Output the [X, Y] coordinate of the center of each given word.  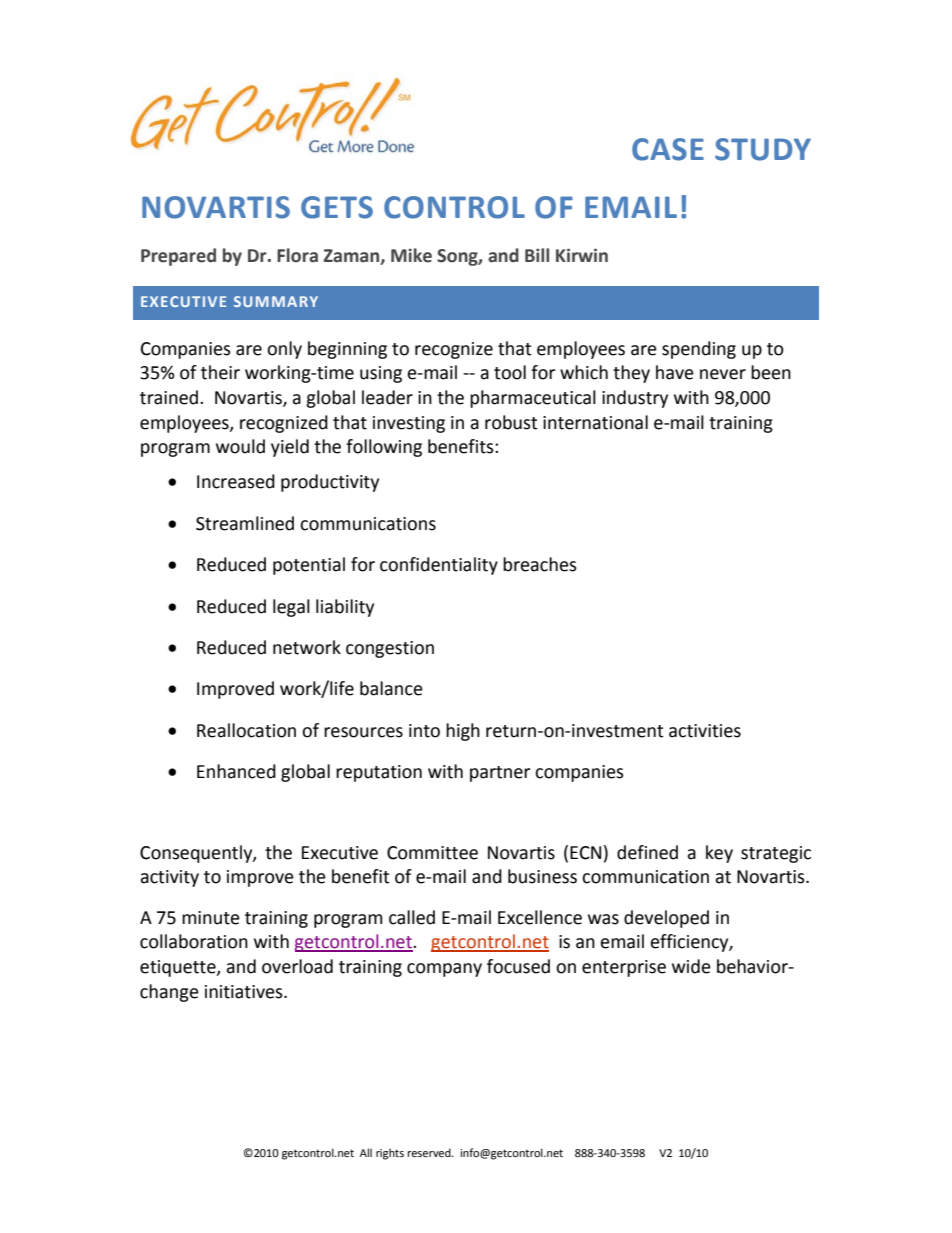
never [723, 374]
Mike [411, 255]
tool [510, 372]
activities [705, 731]
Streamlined [245, 523]
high [463, 732]
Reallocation [246, 730]
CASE [668, 149]
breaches [540, 564]
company [444, 970]
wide [691, 966]
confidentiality [439, 566]
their [220, 372]
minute [211, 918]
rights [390, 1154]
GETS [337, 207]
